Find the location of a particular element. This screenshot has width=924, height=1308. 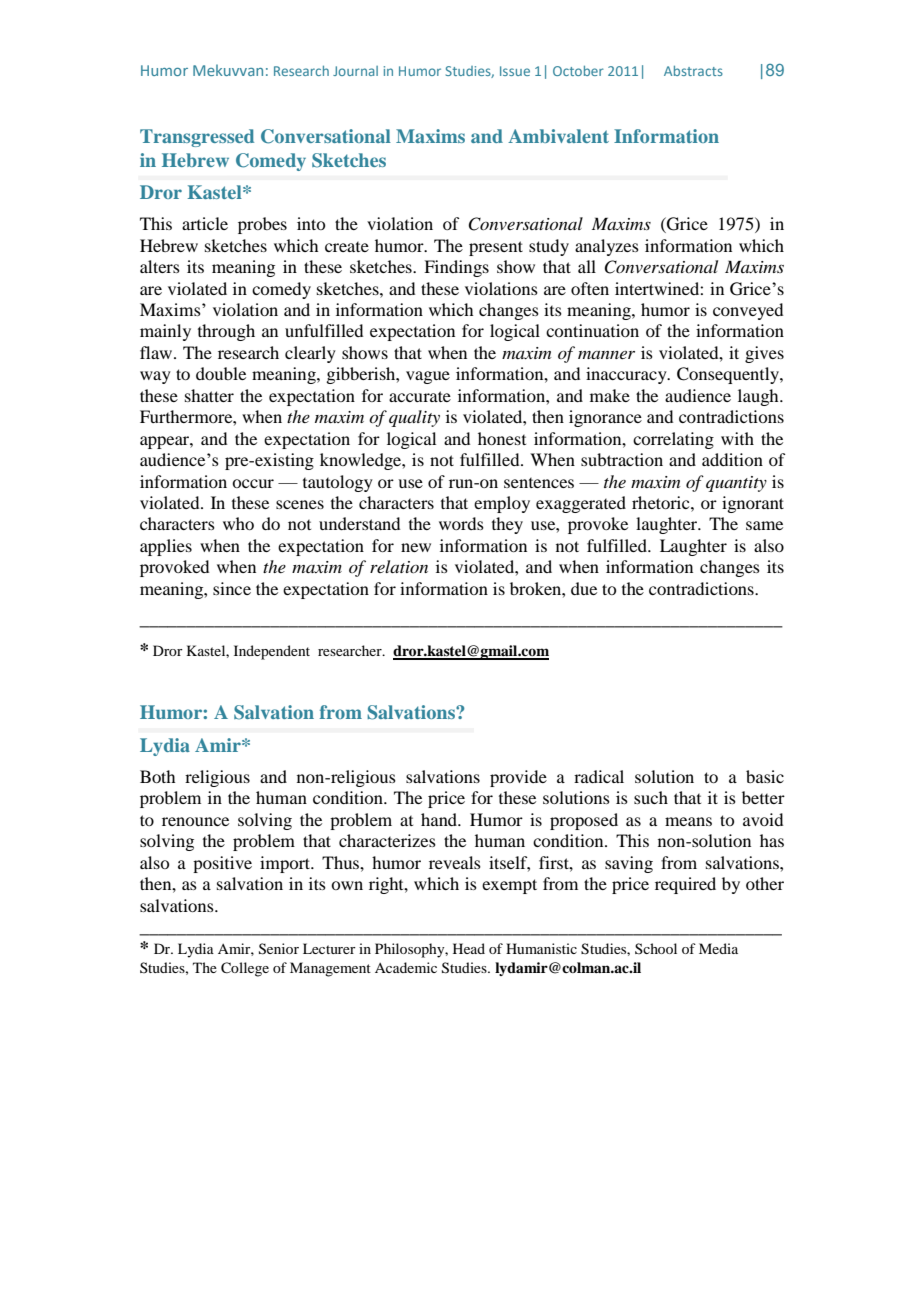

Independent is located at coordinates (272, 652).
